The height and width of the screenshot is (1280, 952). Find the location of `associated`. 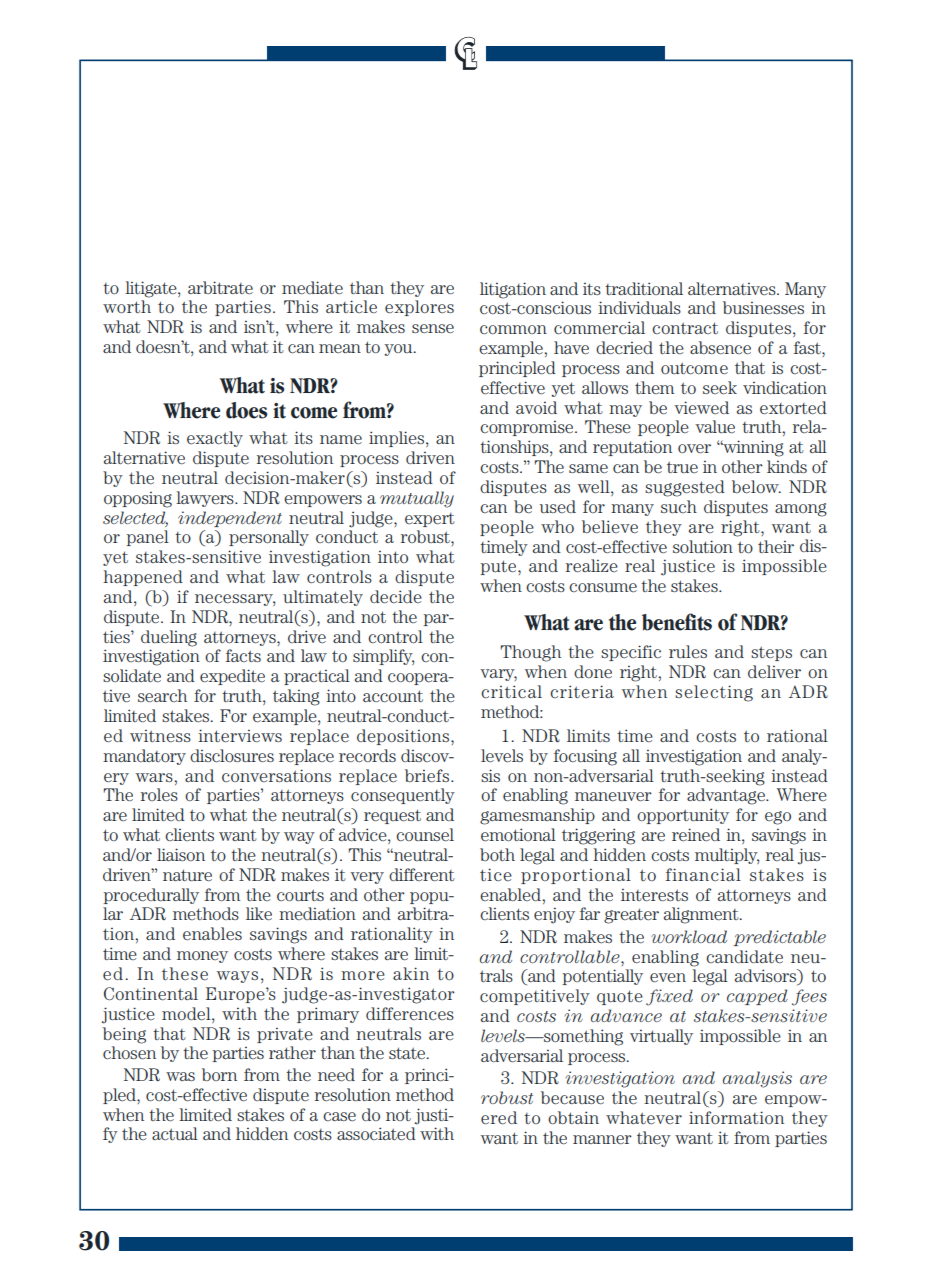

associated is located at coordinates (376, 1133).
